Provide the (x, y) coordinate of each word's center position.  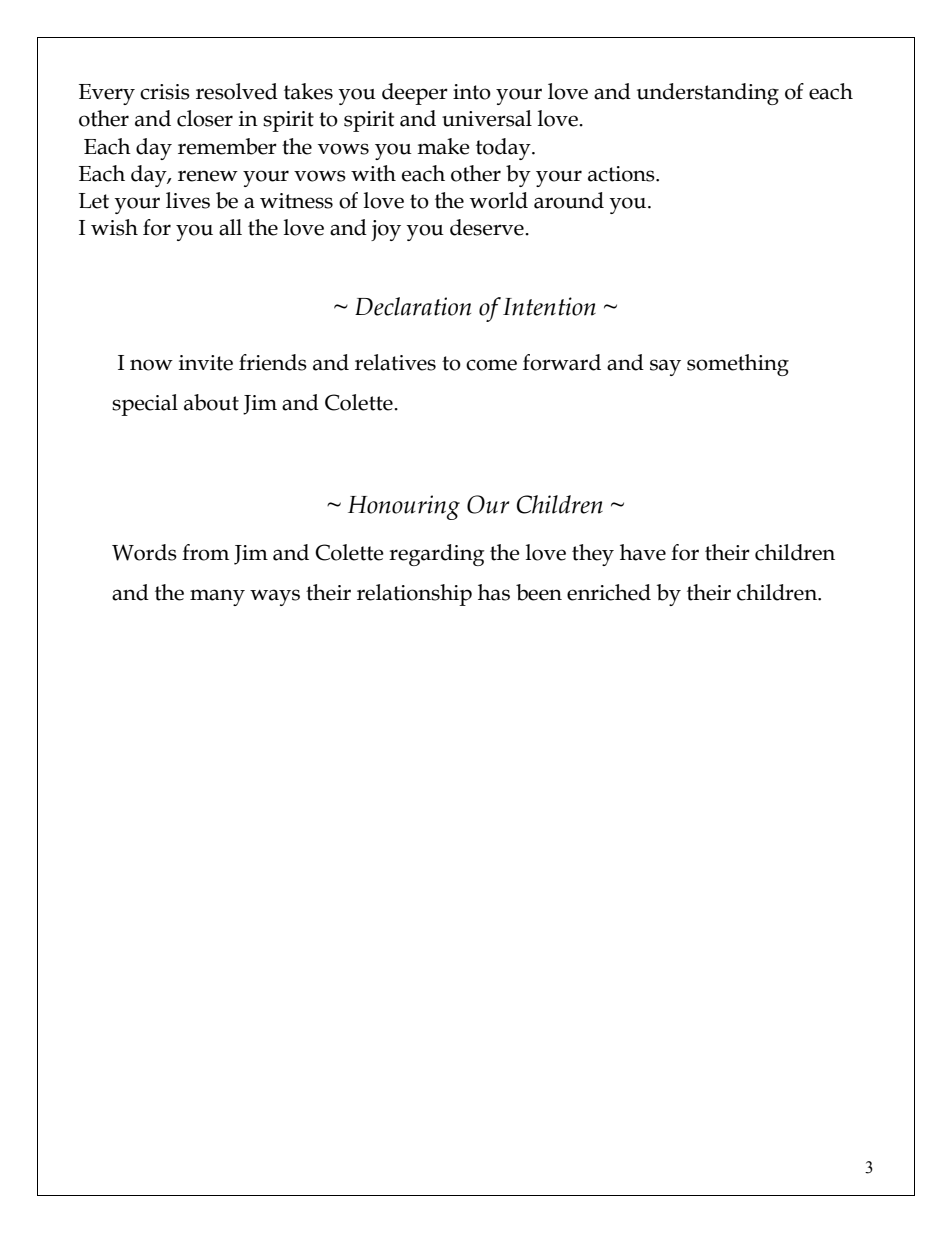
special (145, 405)
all (230, 227)
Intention (549, 306)
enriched (609, 592)
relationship (414, 595)
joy (386, 230)
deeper (415, 94)
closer (205, 118)
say (665, 367)
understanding (708, 94)
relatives (395, 362)
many (217, 597)
